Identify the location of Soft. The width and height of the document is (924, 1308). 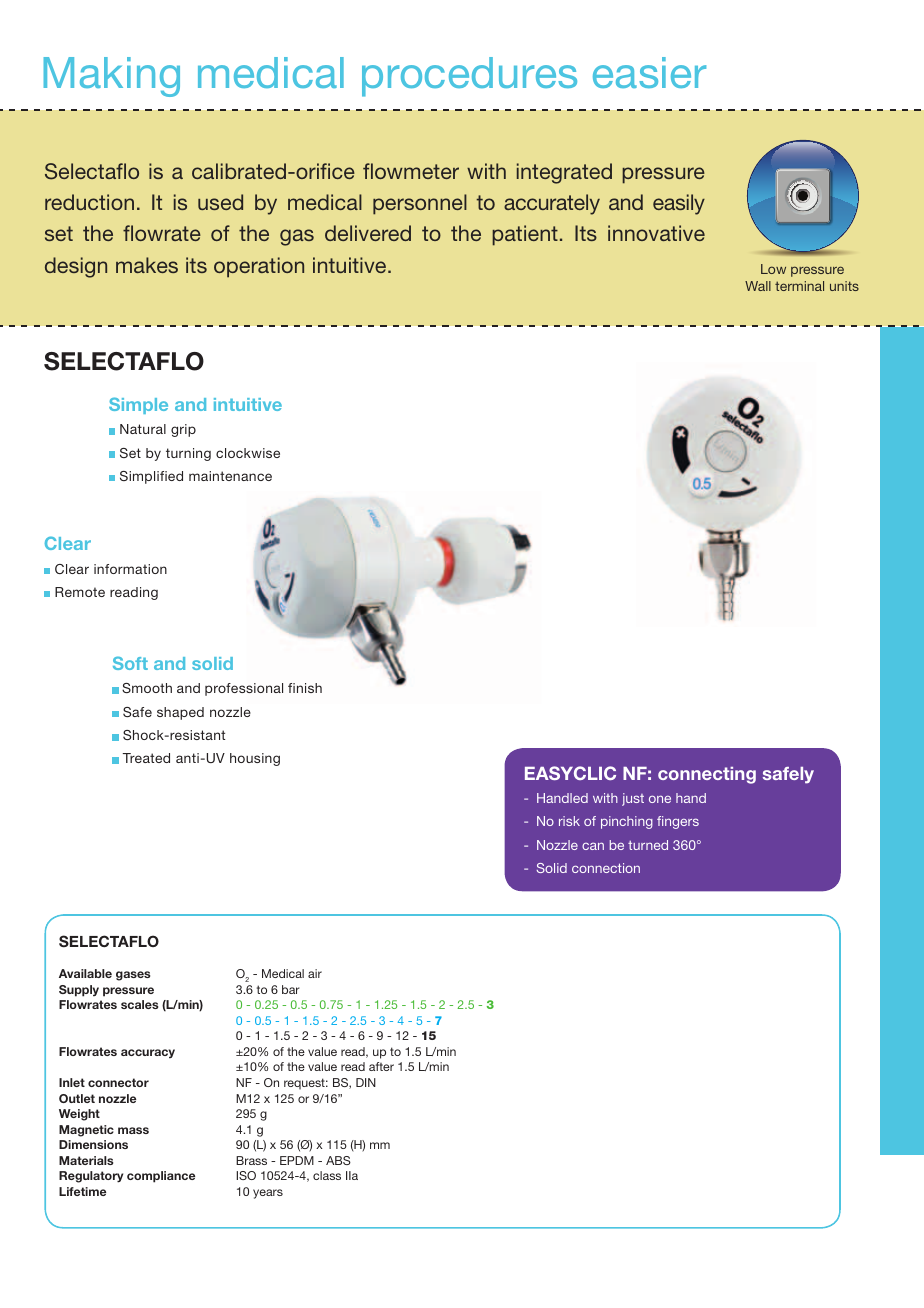
(130, 663).
